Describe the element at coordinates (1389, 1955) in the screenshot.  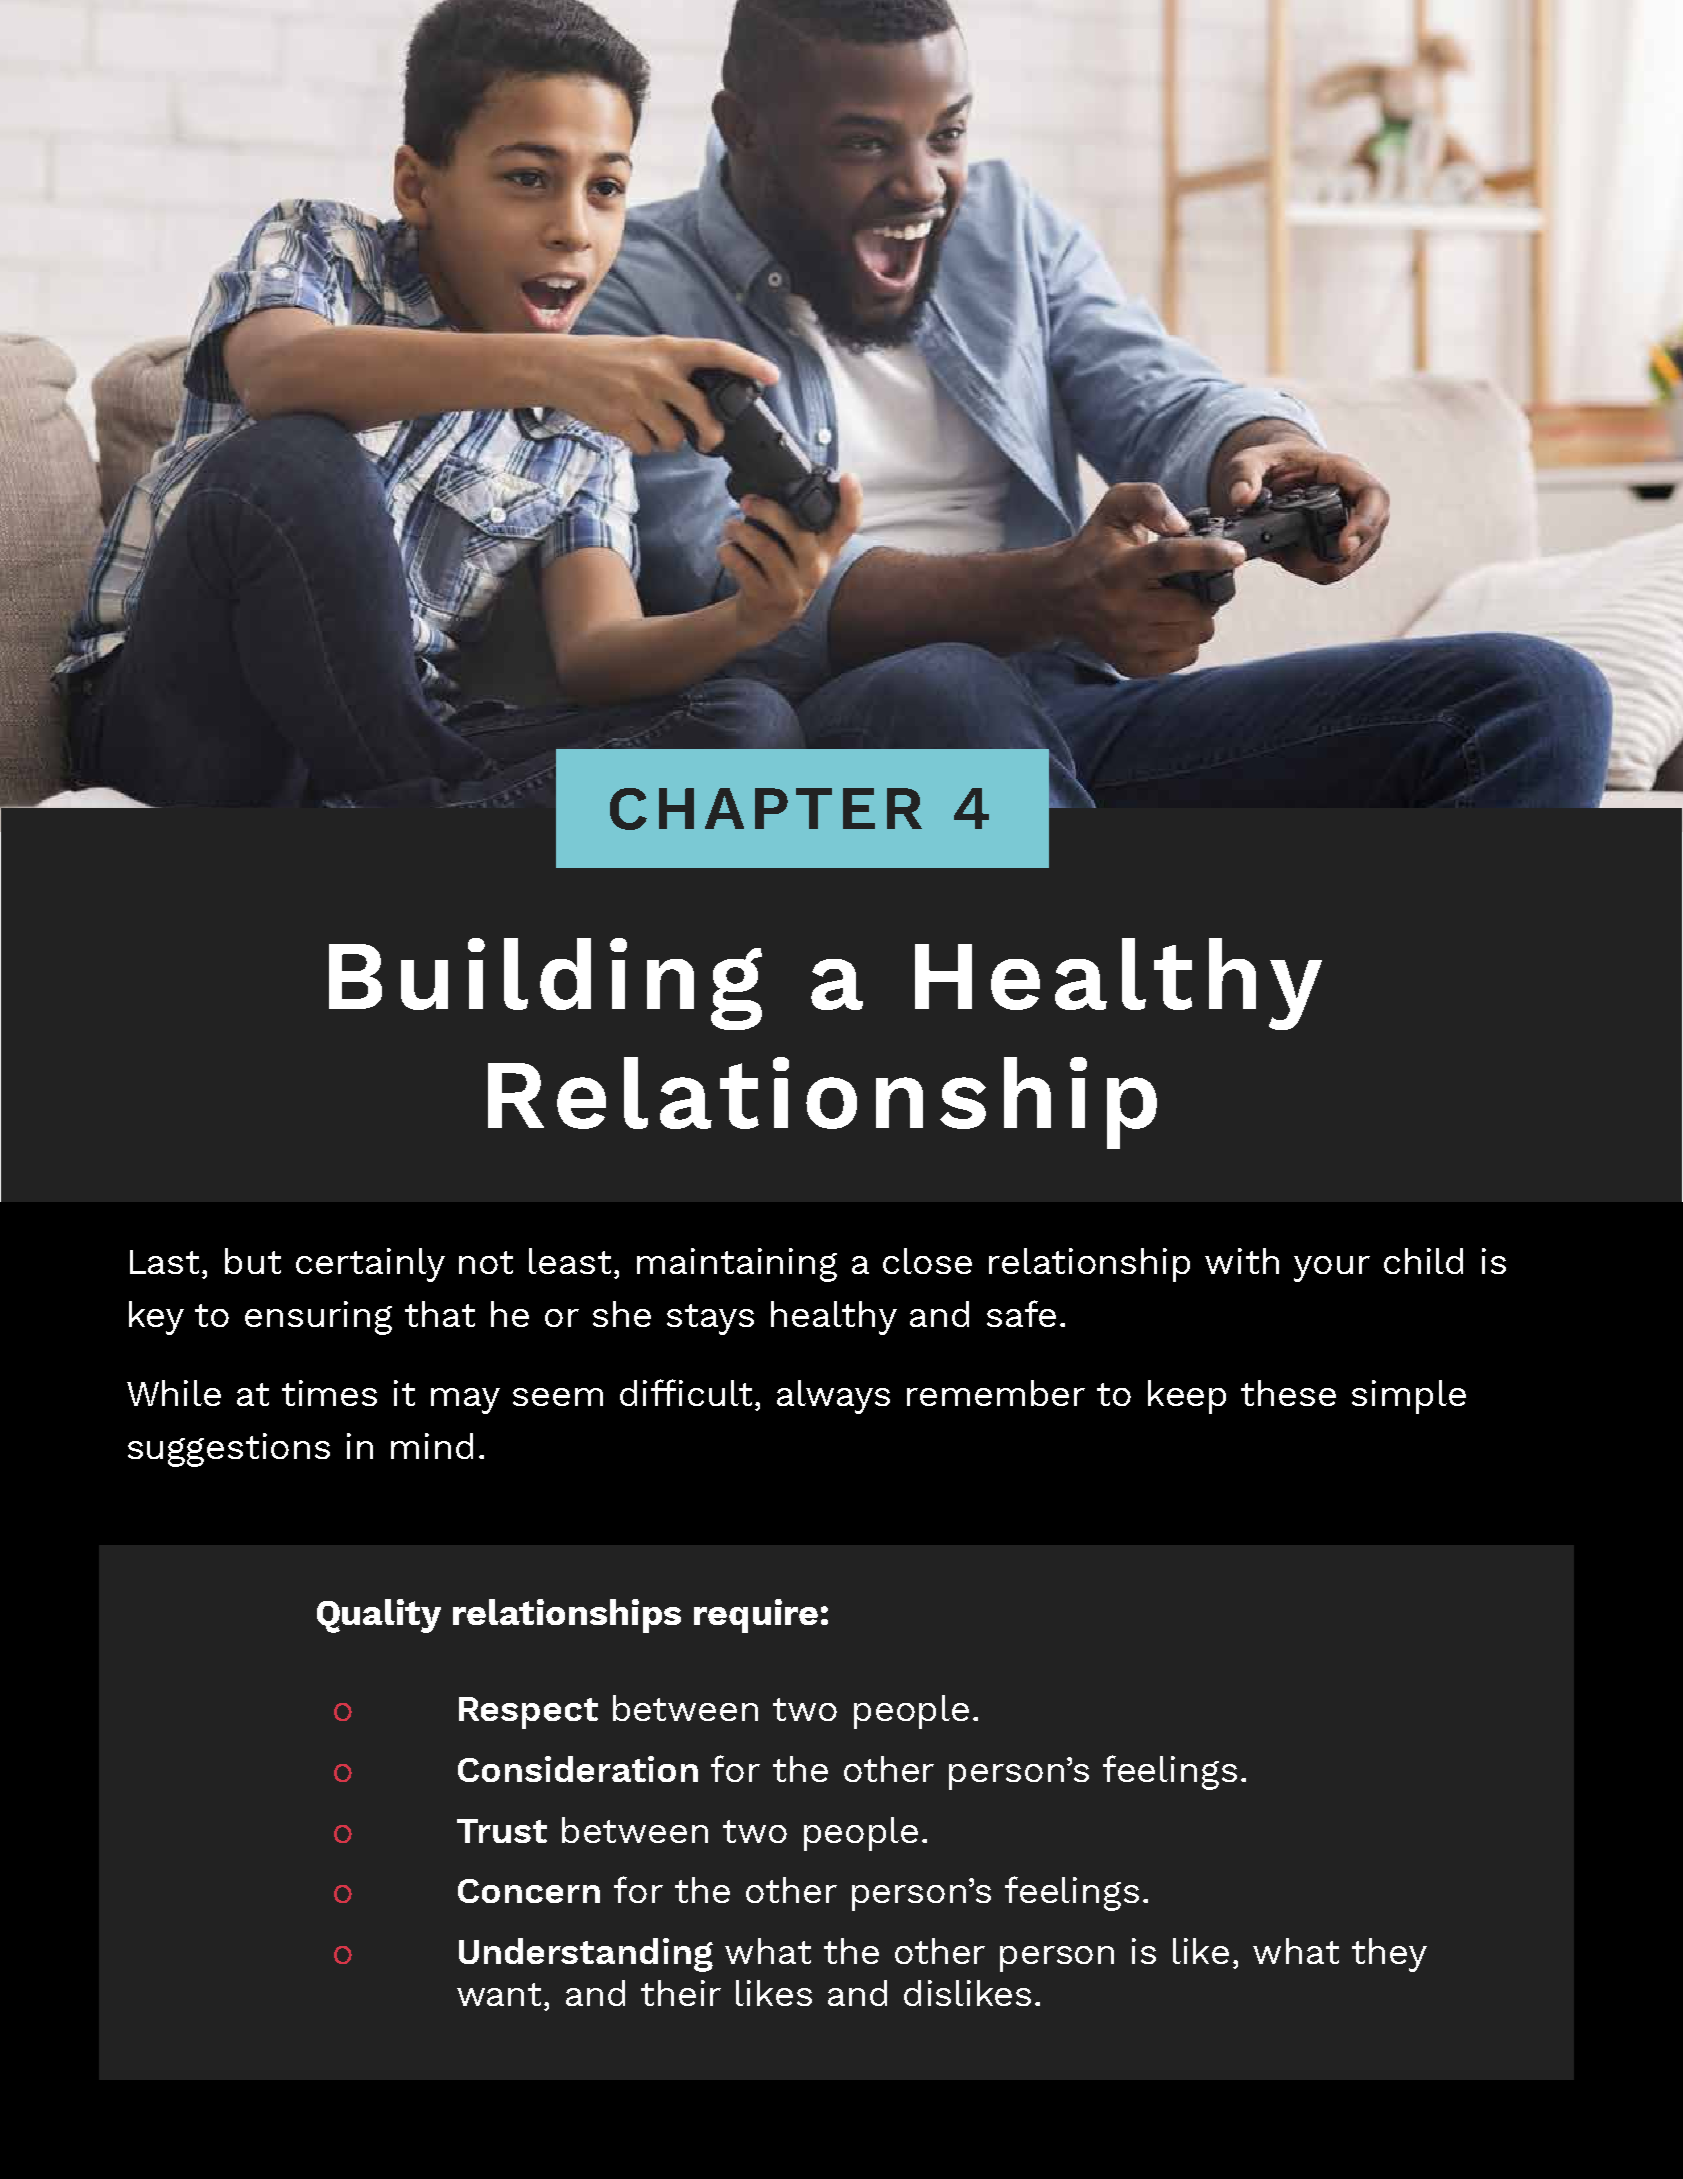
I see `they` at that location.
